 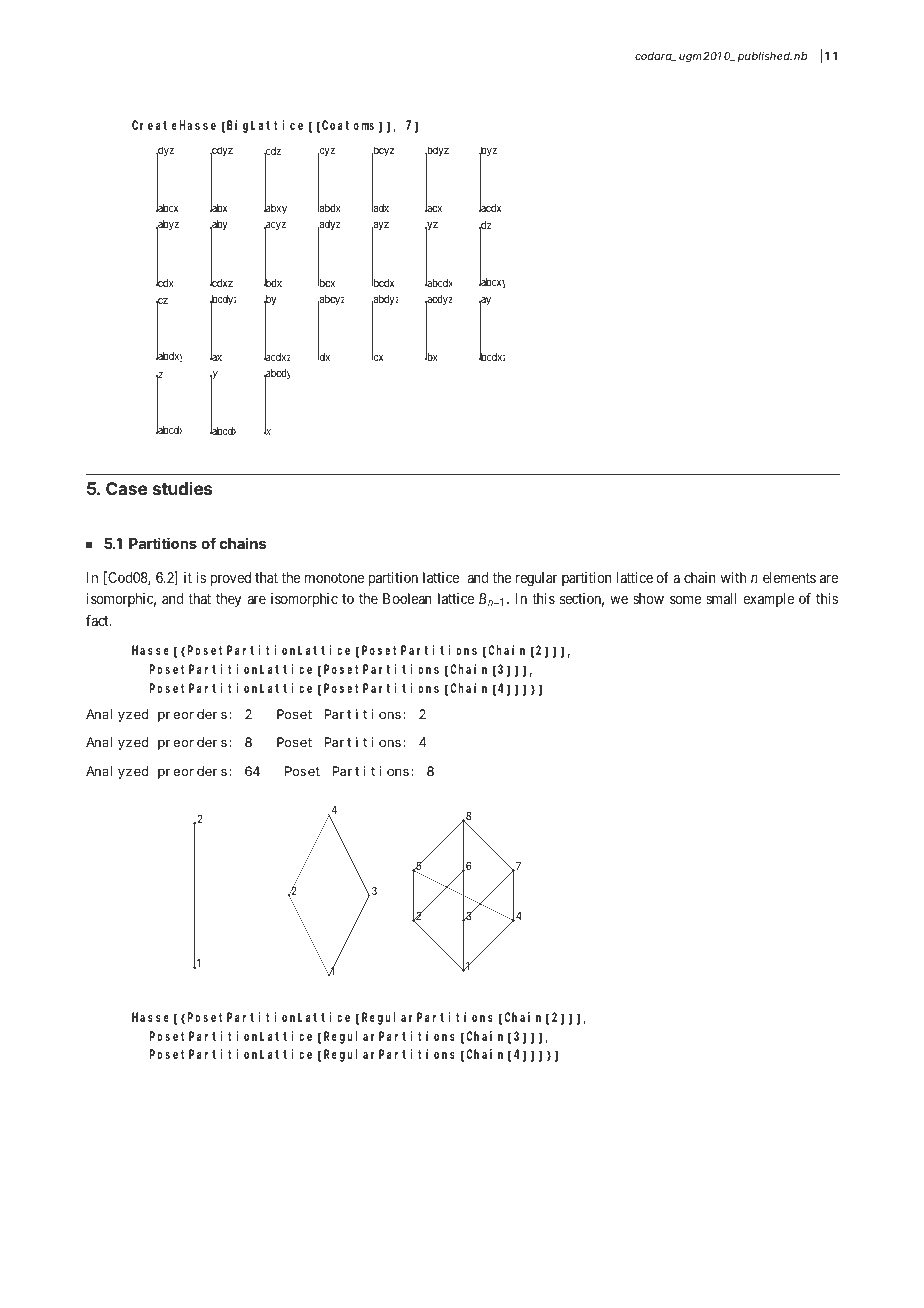 What do you see at coordinates (648, 598) in the page?
I see `show` at bounding box center [648, 598].
